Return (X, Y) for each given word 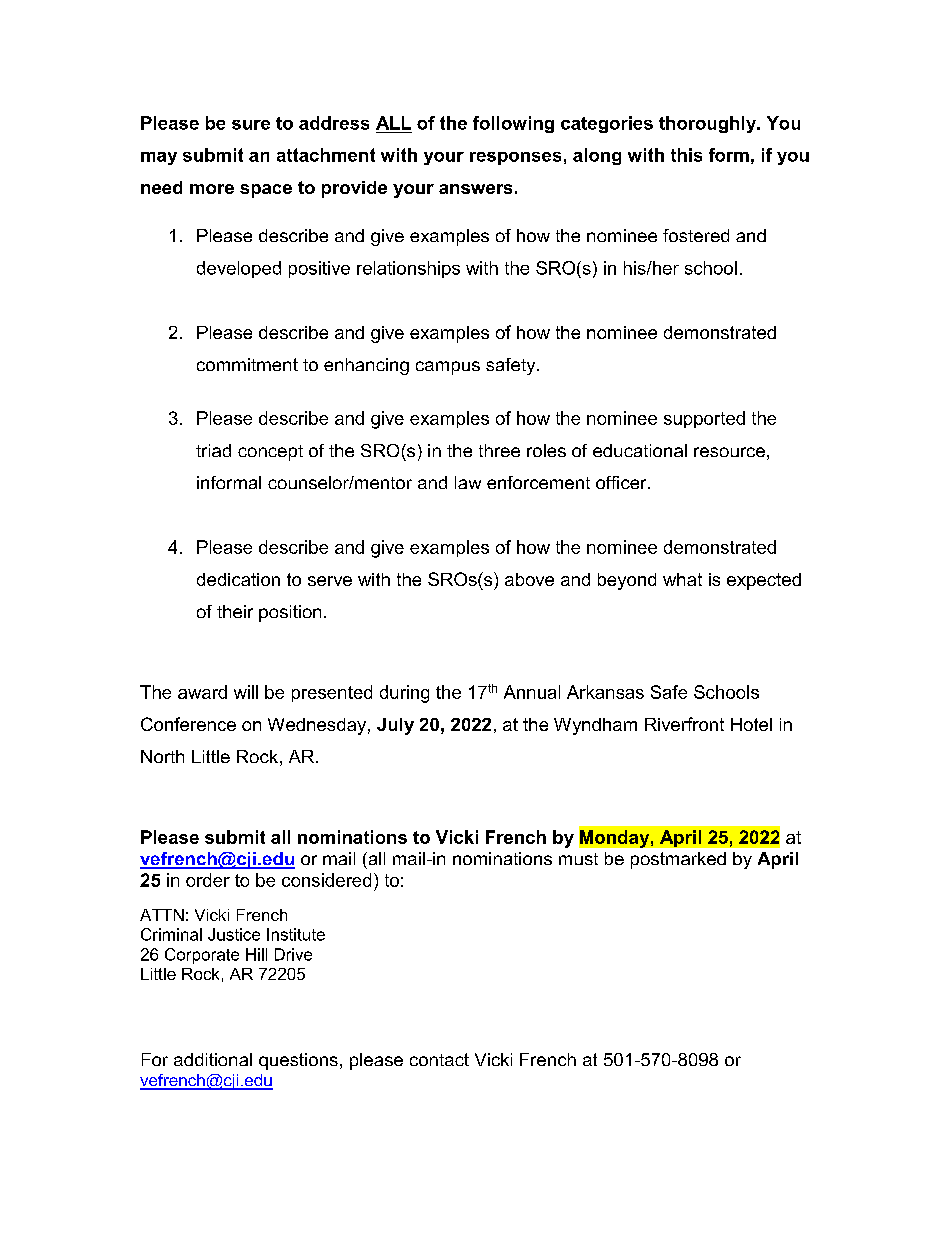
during (404, 694)
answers (475, 189)
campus (448, 368)
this (686, 155)
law (468, 482)
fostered (696, 235)
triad (213, 450)
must (578, 859)
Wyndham (595, 726)
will (246, 692)
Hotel (751, 724)
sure (251, 125)
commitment (247, 364)
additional (213, 1059)
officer (622, 482)
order (208, 880)
